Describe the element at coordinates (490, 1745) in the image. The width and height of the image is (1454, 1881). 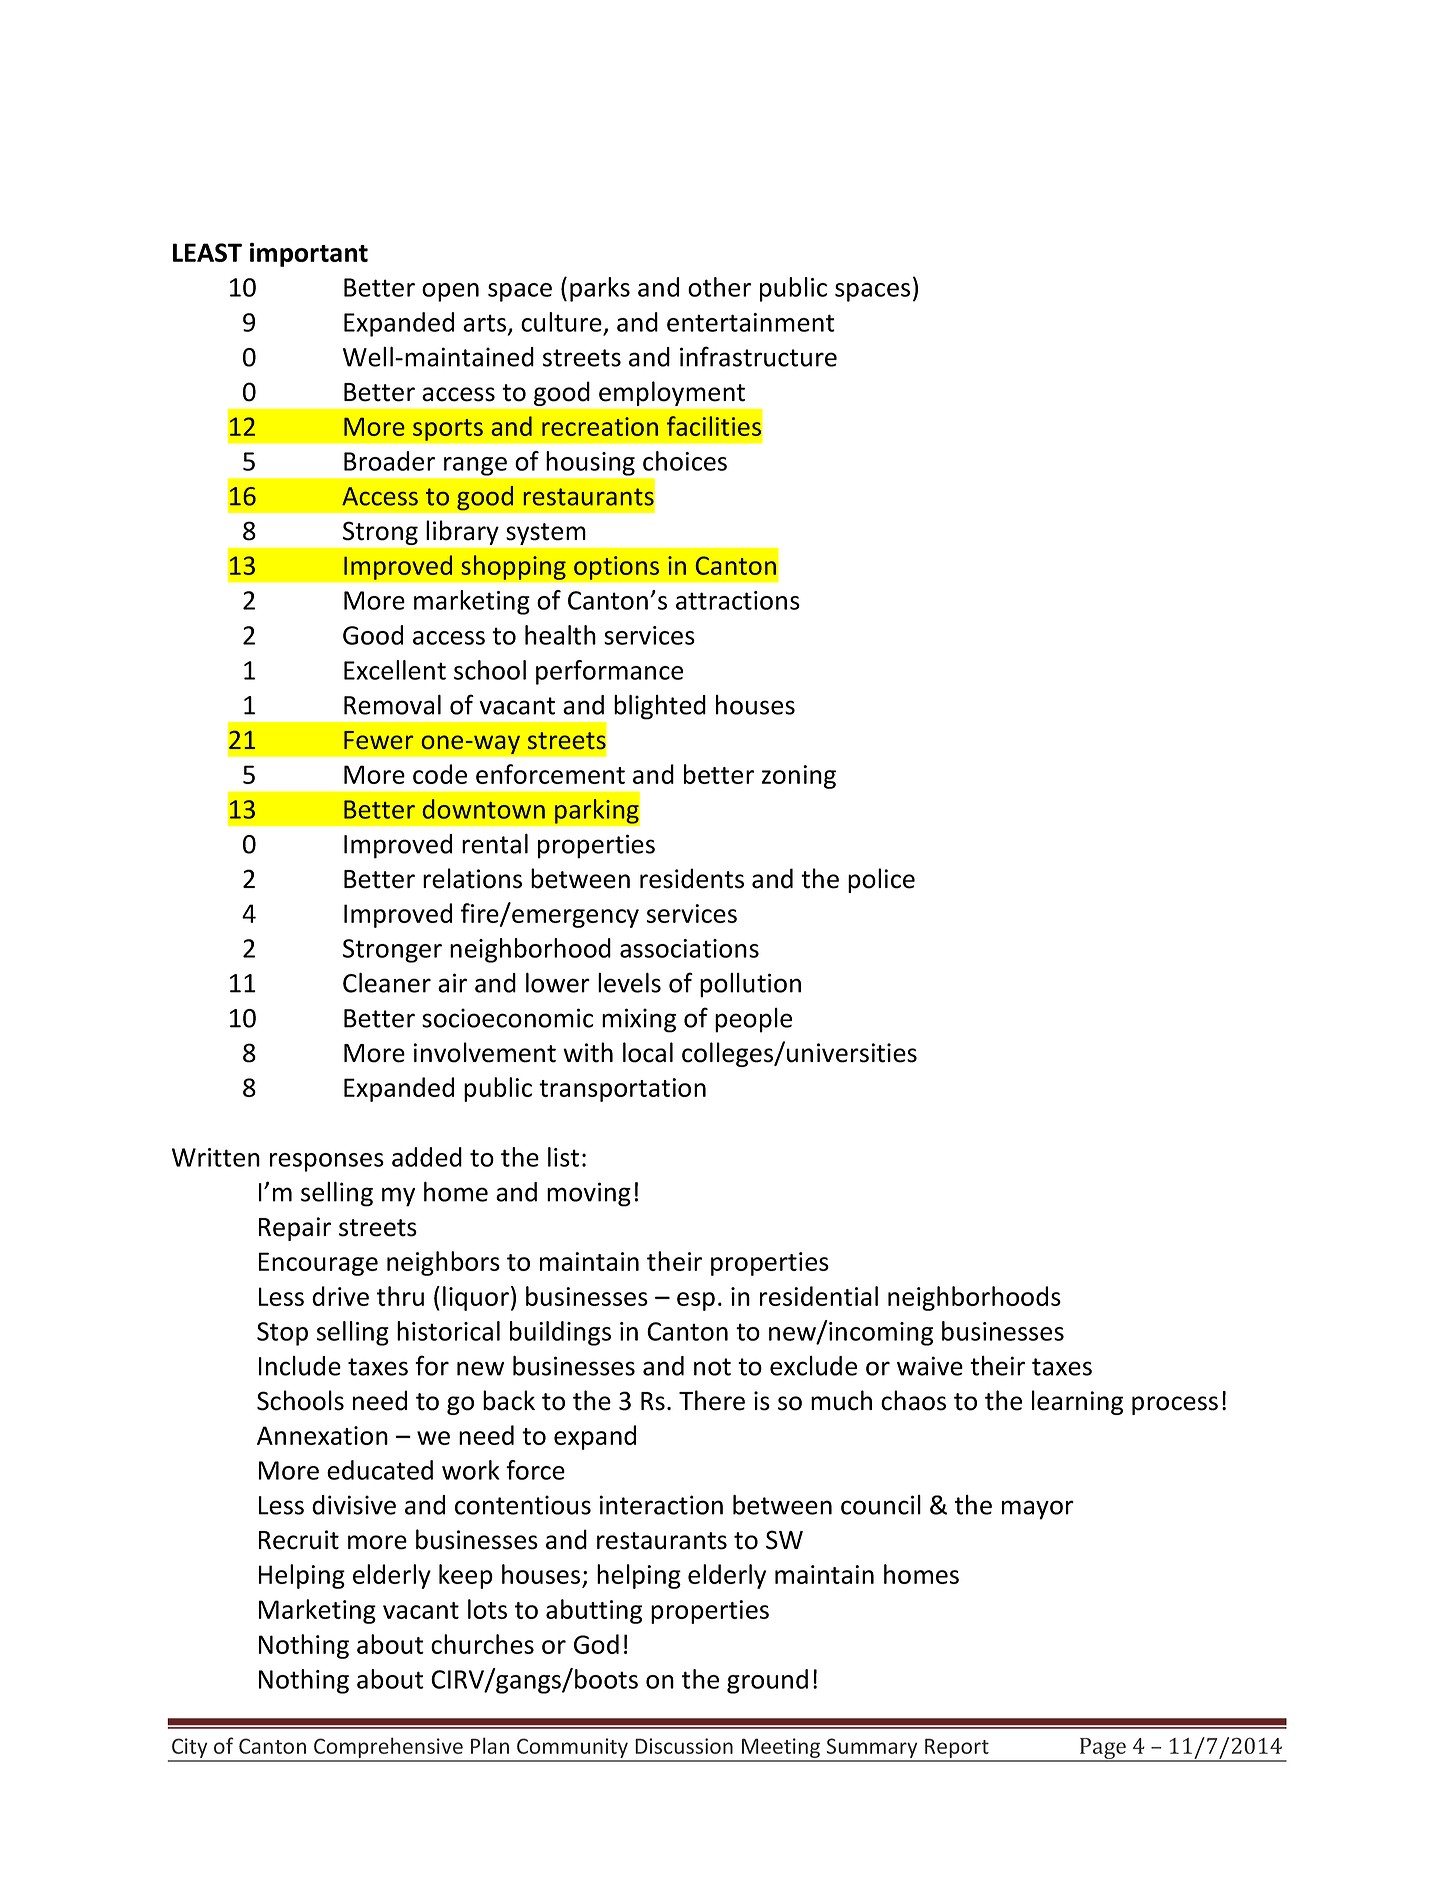
I see `Plan` at that location.
